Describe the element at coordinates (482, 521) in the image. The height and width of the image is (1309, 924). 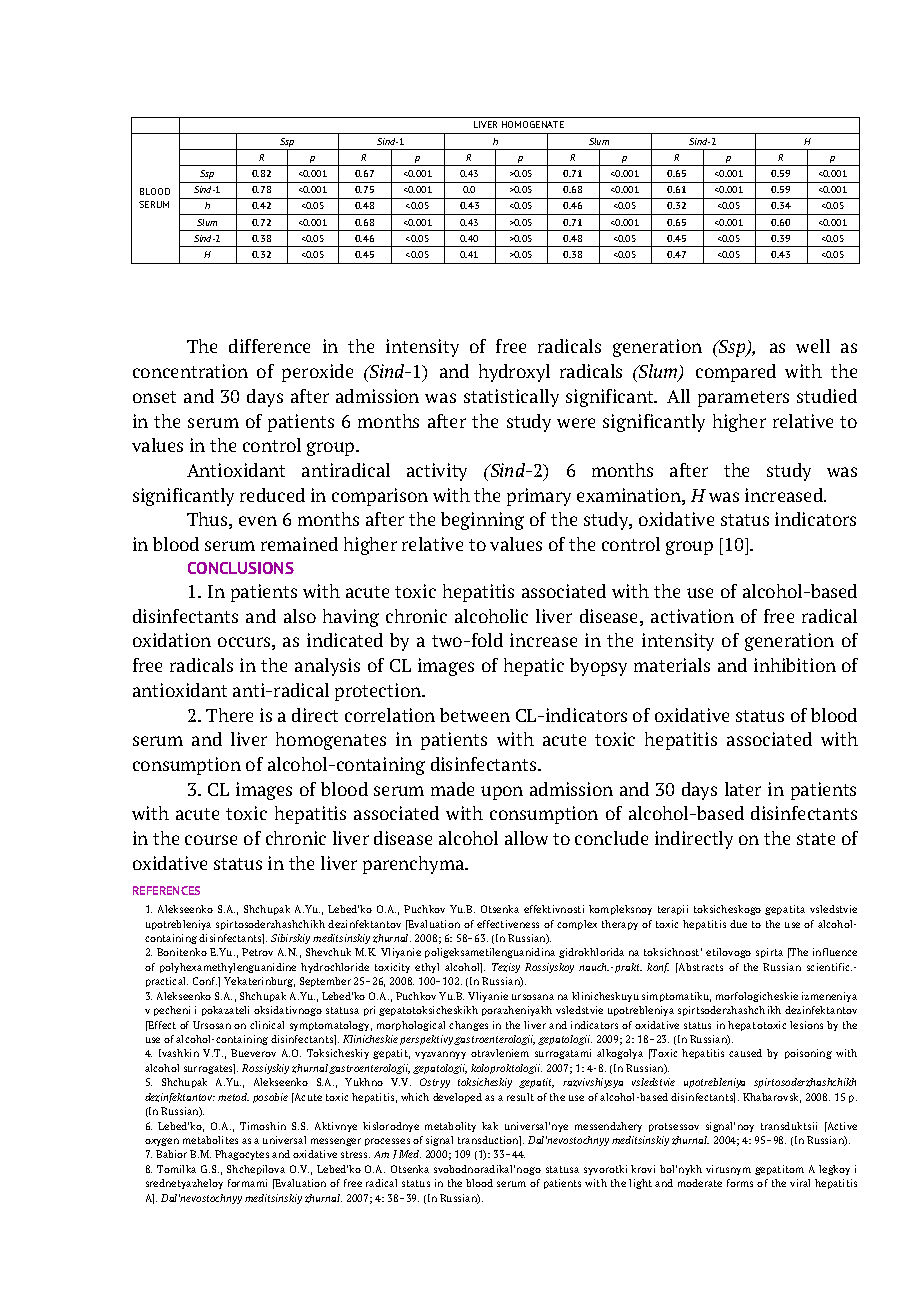
I see `beginning` at that location.
